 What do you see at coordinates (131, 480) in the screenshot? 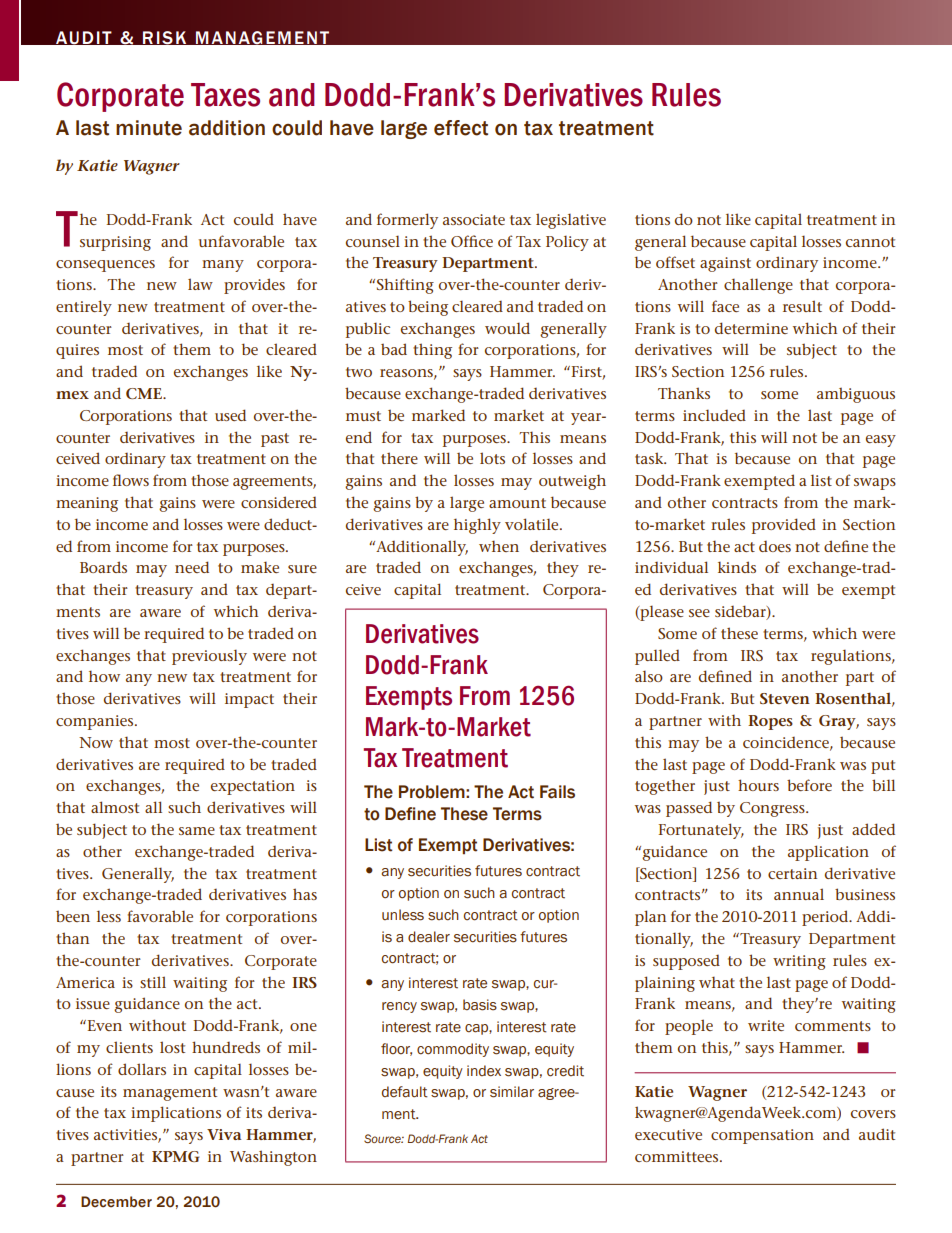
I see `flows` at bounding box center [131, 480].
